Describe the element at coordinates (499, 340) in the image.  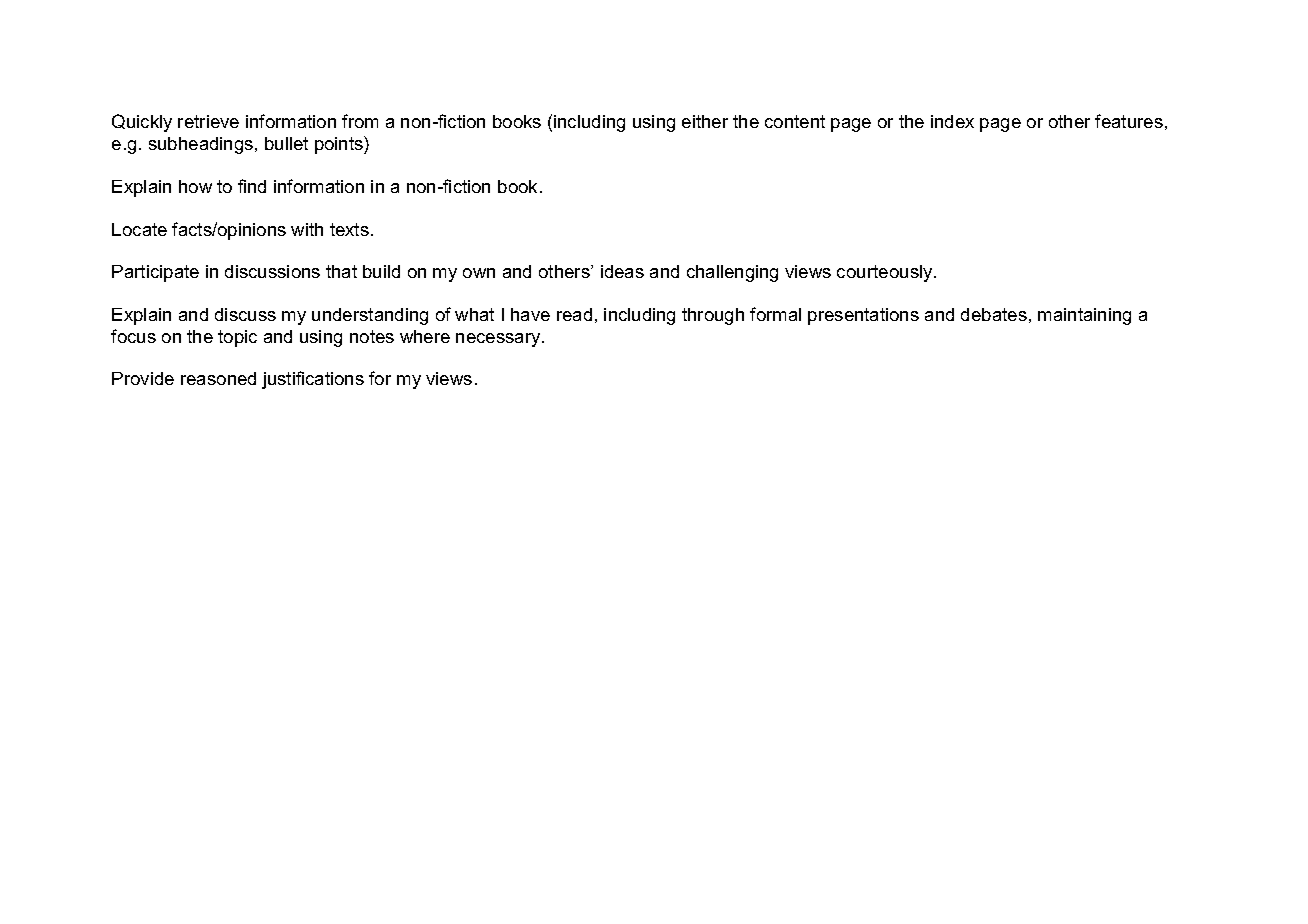
I see `necessary` at that location.
